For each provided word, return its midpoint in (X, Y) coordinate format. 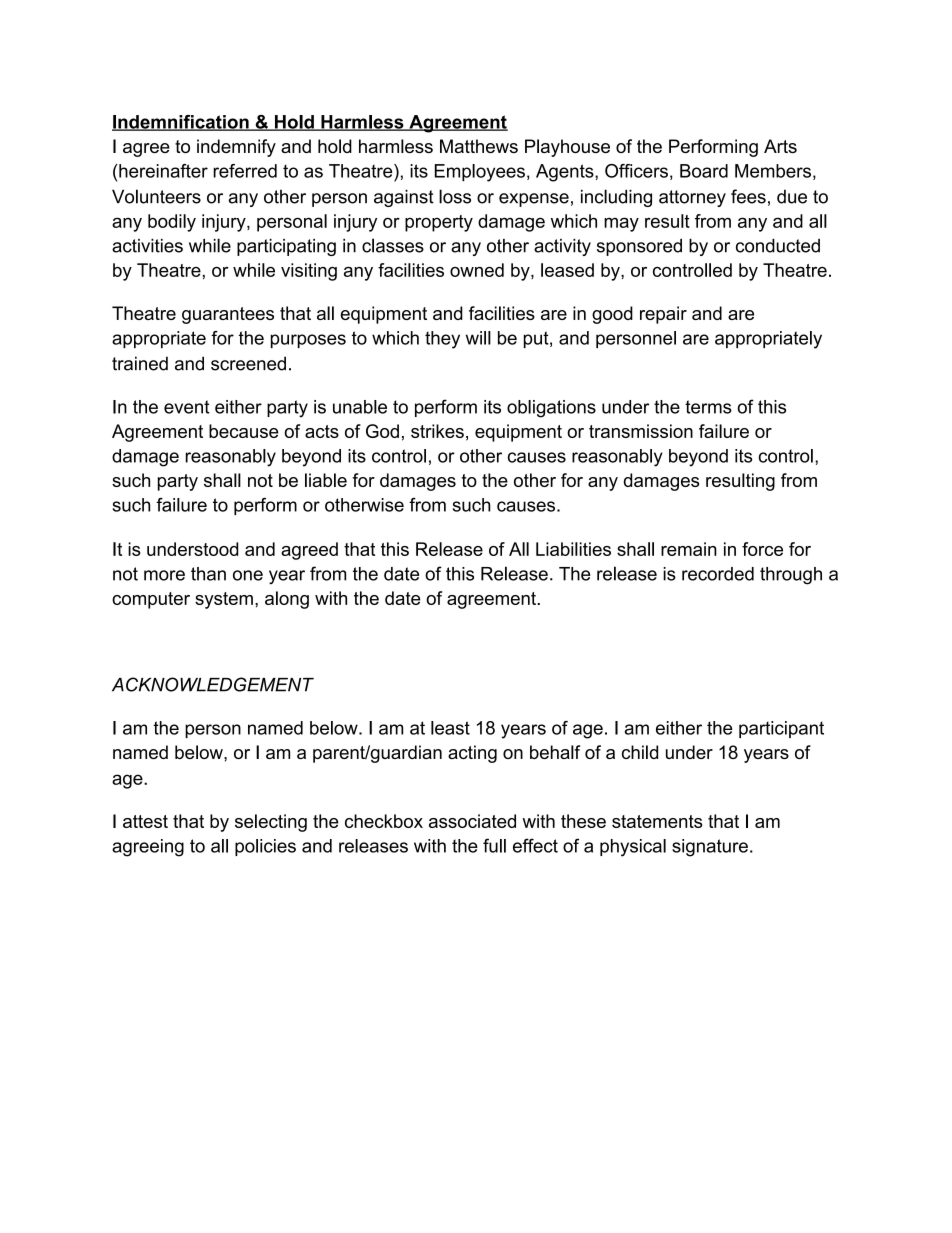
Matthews (479, 146)
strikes (437, 431)
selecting (271, 823)
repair (663, 315)
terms (708, 407)
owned (477, 270)
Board (704, 171)
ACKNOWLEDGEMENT (213, 684)
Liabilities (573, 549)
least (450, 728)
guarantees (228, 315)
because (244, 431)
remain (689, 549)
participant (781, 729)
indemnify (236, 148)
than (208, 574)
